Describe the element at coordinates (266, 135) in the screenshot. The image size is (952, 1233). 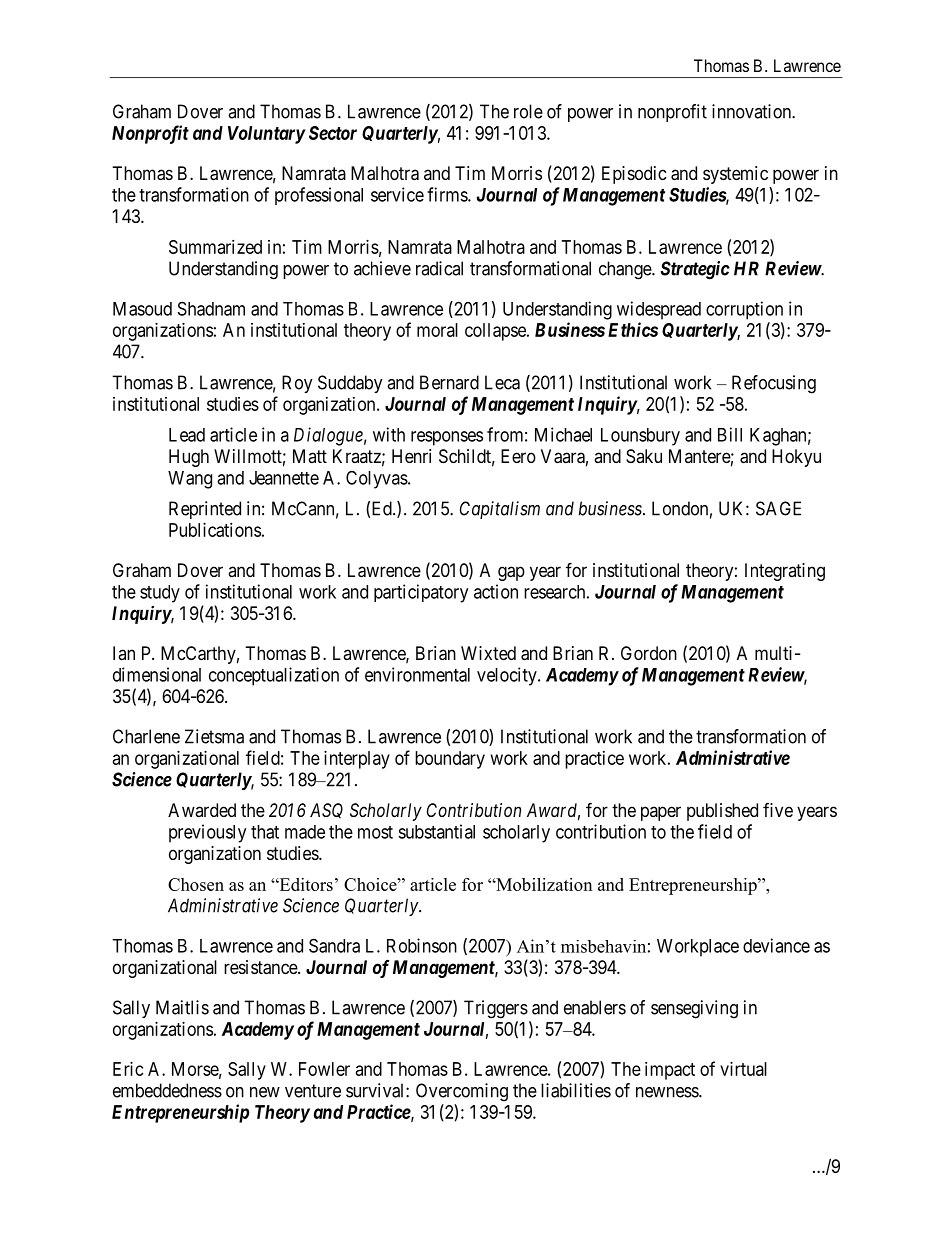
I see `Voluntary` at that location.
